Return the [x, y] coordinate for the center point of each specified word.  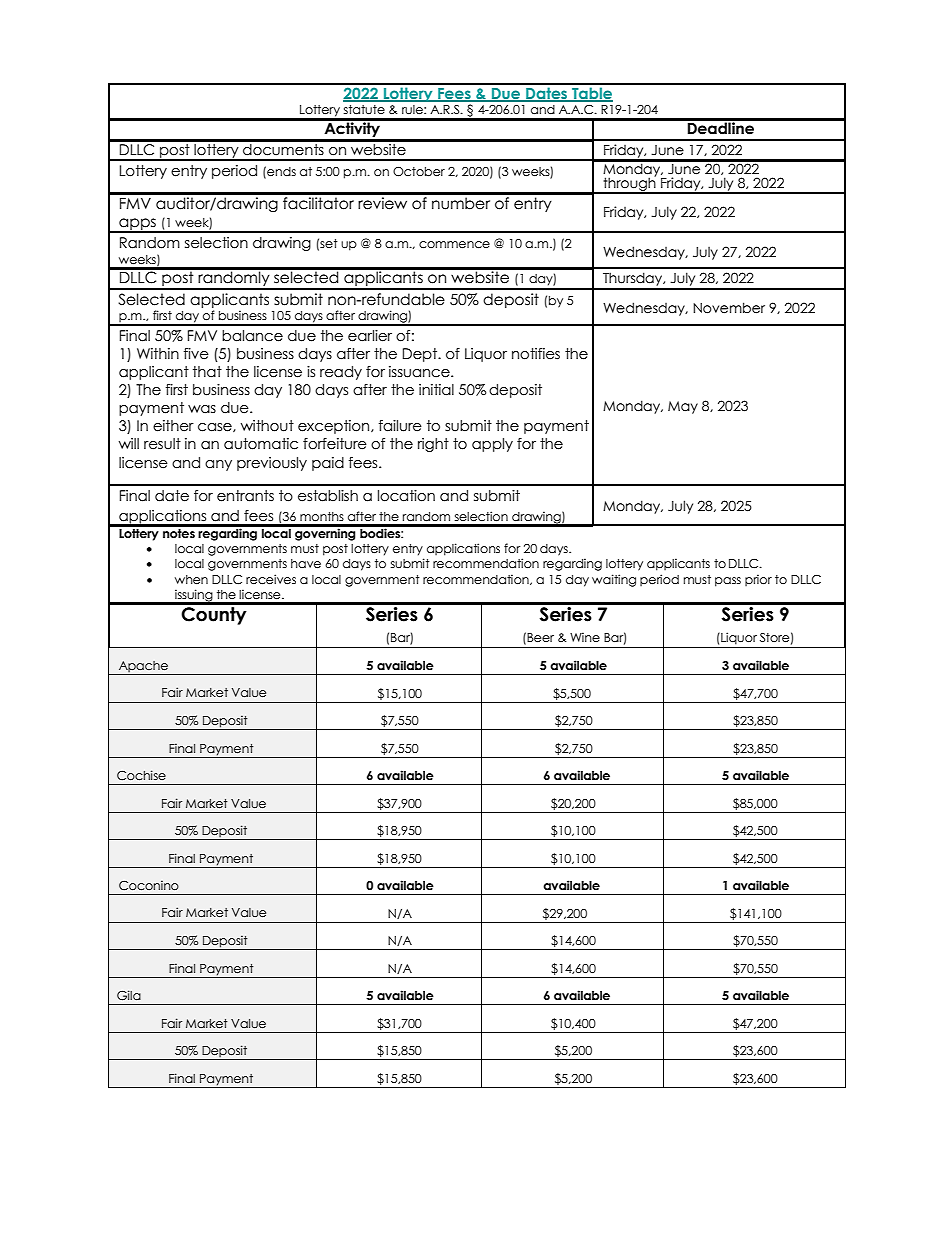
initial [436, 390]
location [406, 496]
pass [728, 582]
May [683, 407]
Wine [585, 637]
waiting [614, 580]
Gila [129, 995]
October [419, 172]
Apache [143, 668]
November [729, 308]
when [191, 579]
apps [137, 225]
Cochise [141, 775]
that [207, 372]
